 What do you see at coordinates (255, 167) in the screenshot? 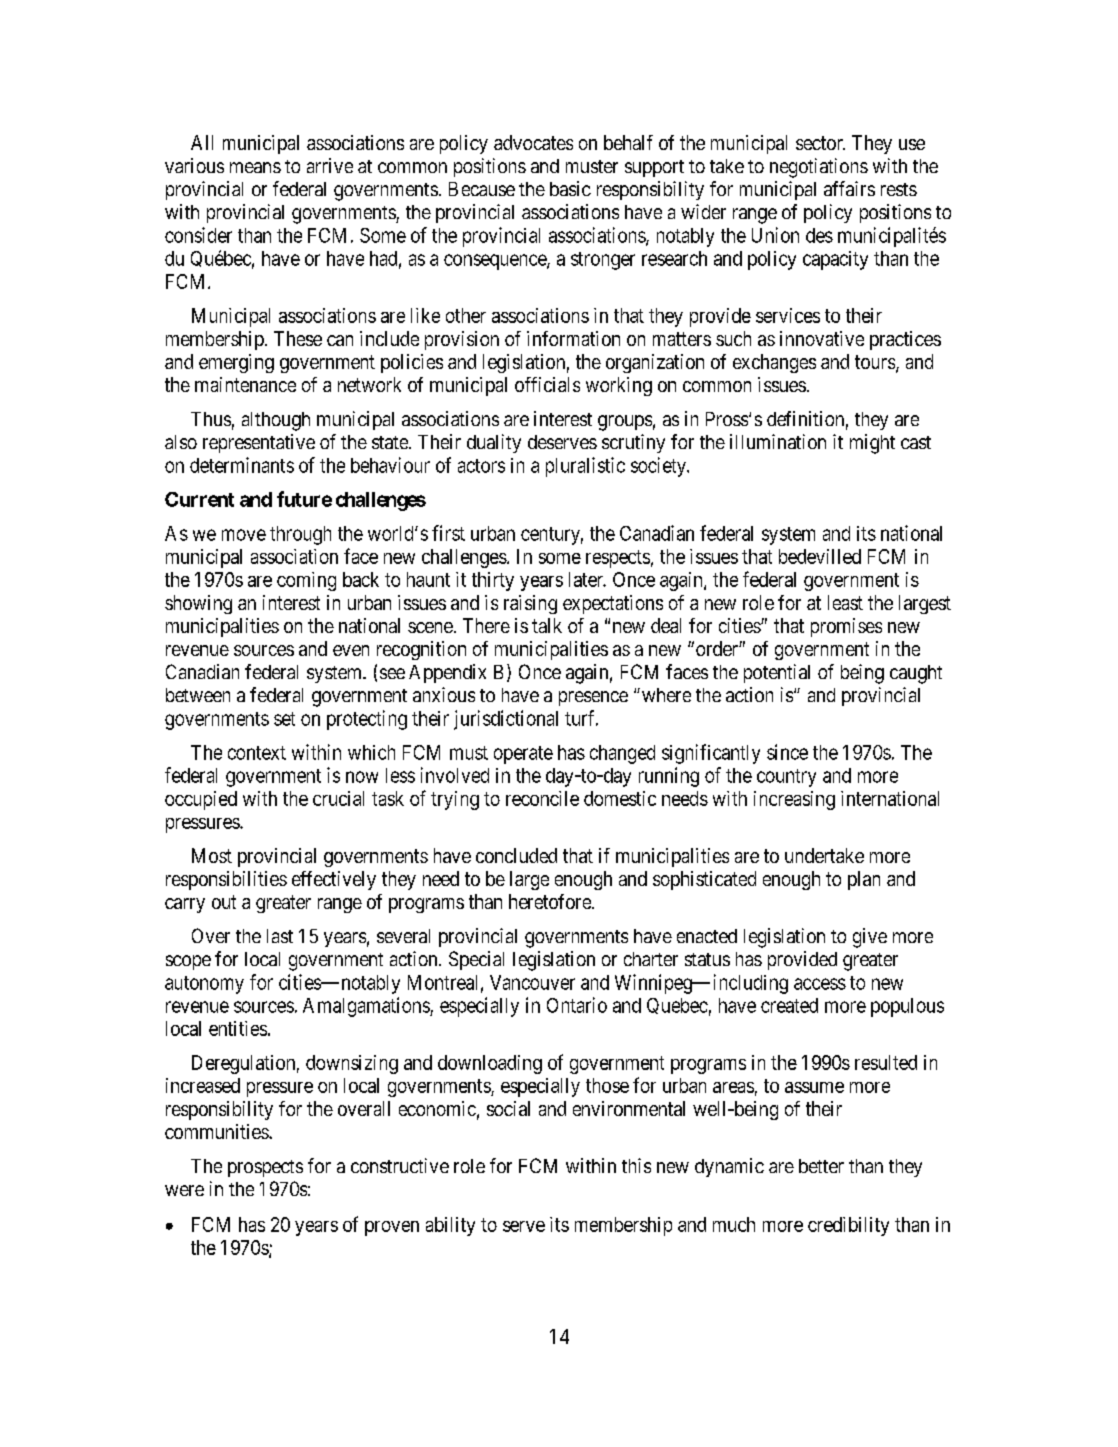
I see `means` at bounding box center [255, 167].
